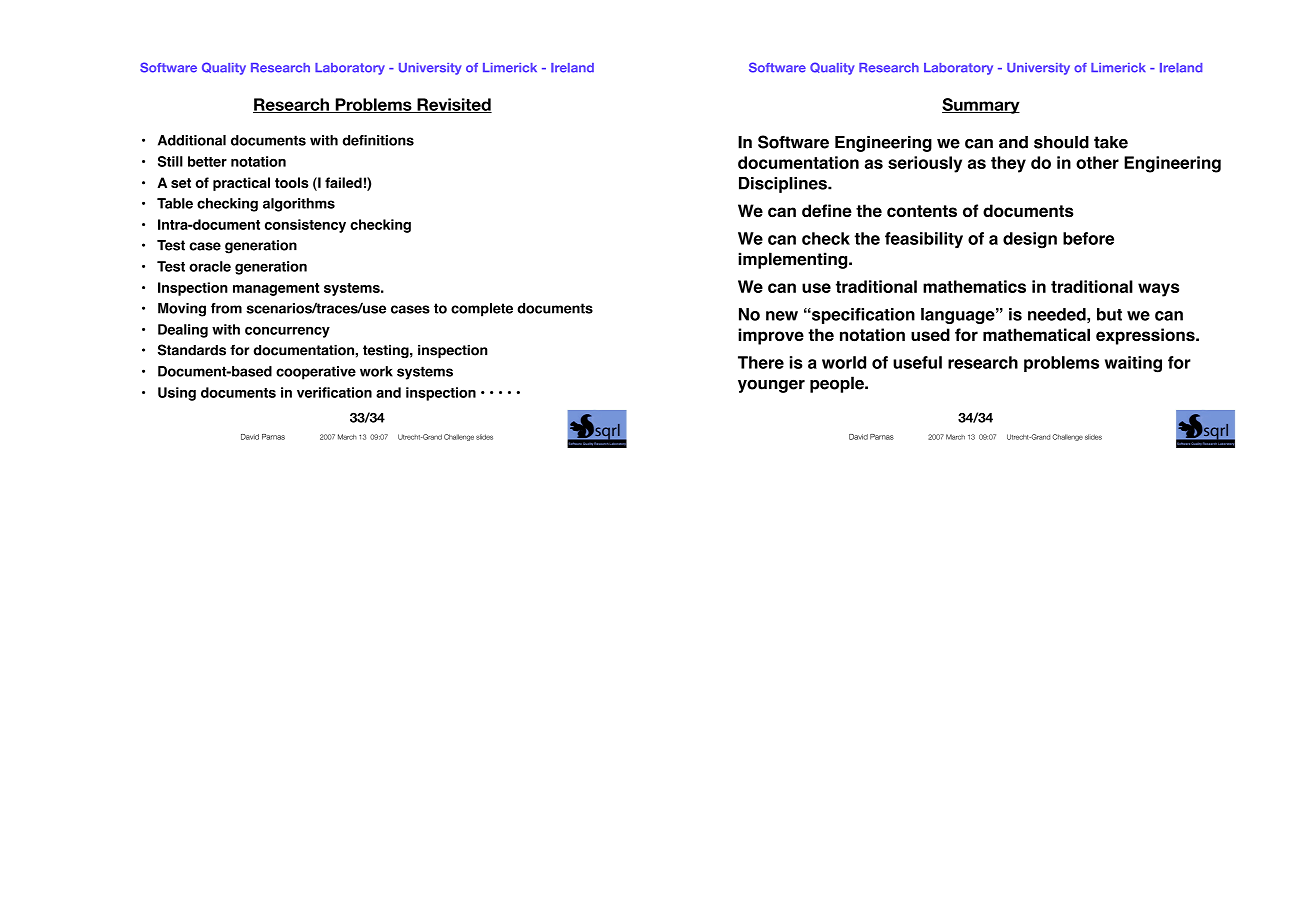 The height and width of the image is (924, 1308). What do you see at coordinates (1088, 238) in the image?
I see `before` at bounding box center [1088, 238].
